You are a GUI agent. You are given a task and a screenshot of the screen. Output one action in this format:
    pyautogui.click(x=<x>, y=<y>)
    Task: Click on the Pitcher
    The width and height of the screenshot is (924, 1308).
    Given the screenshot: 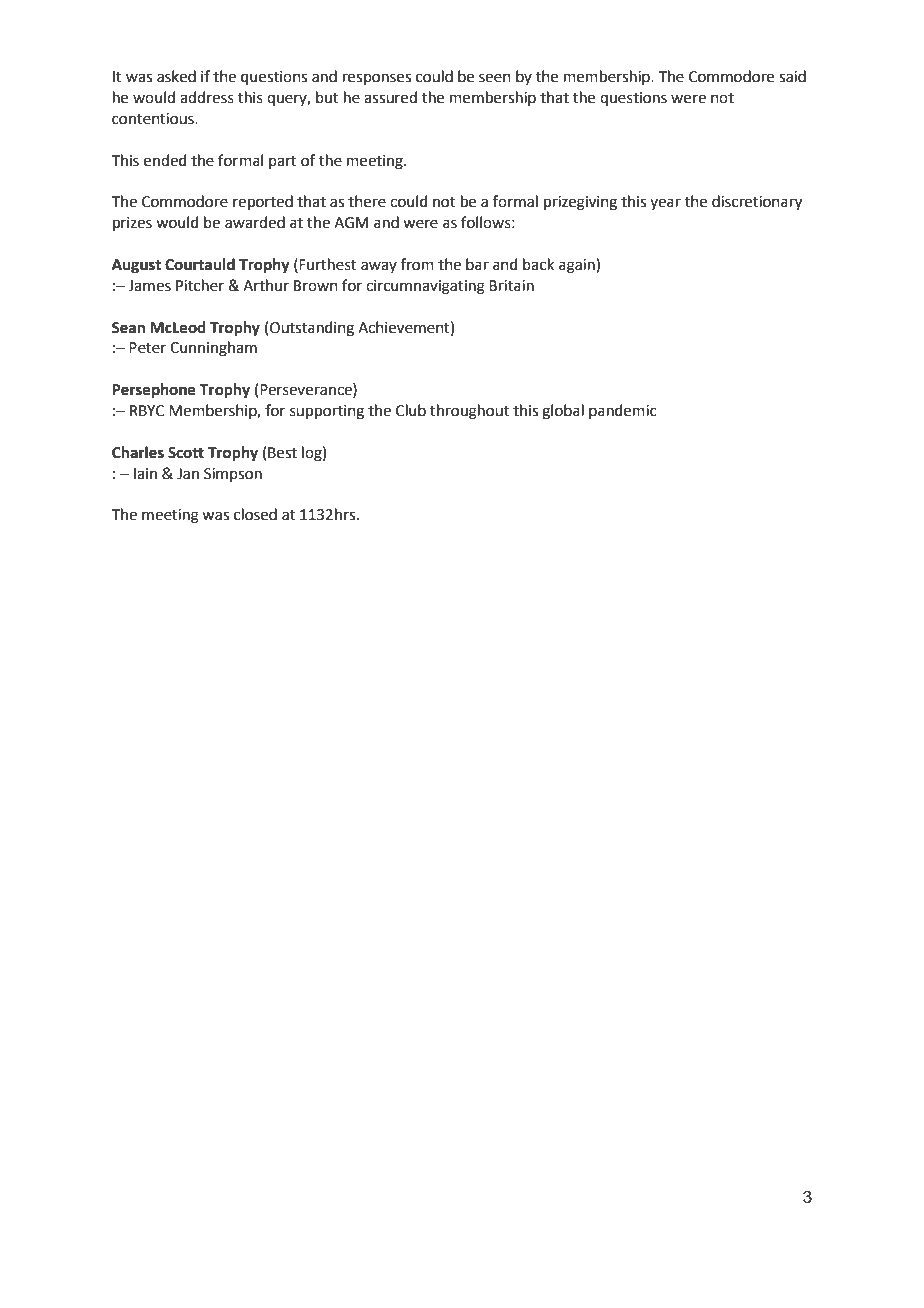 What is the action you would take?
    pyautogui.click(x=200, y=285)
